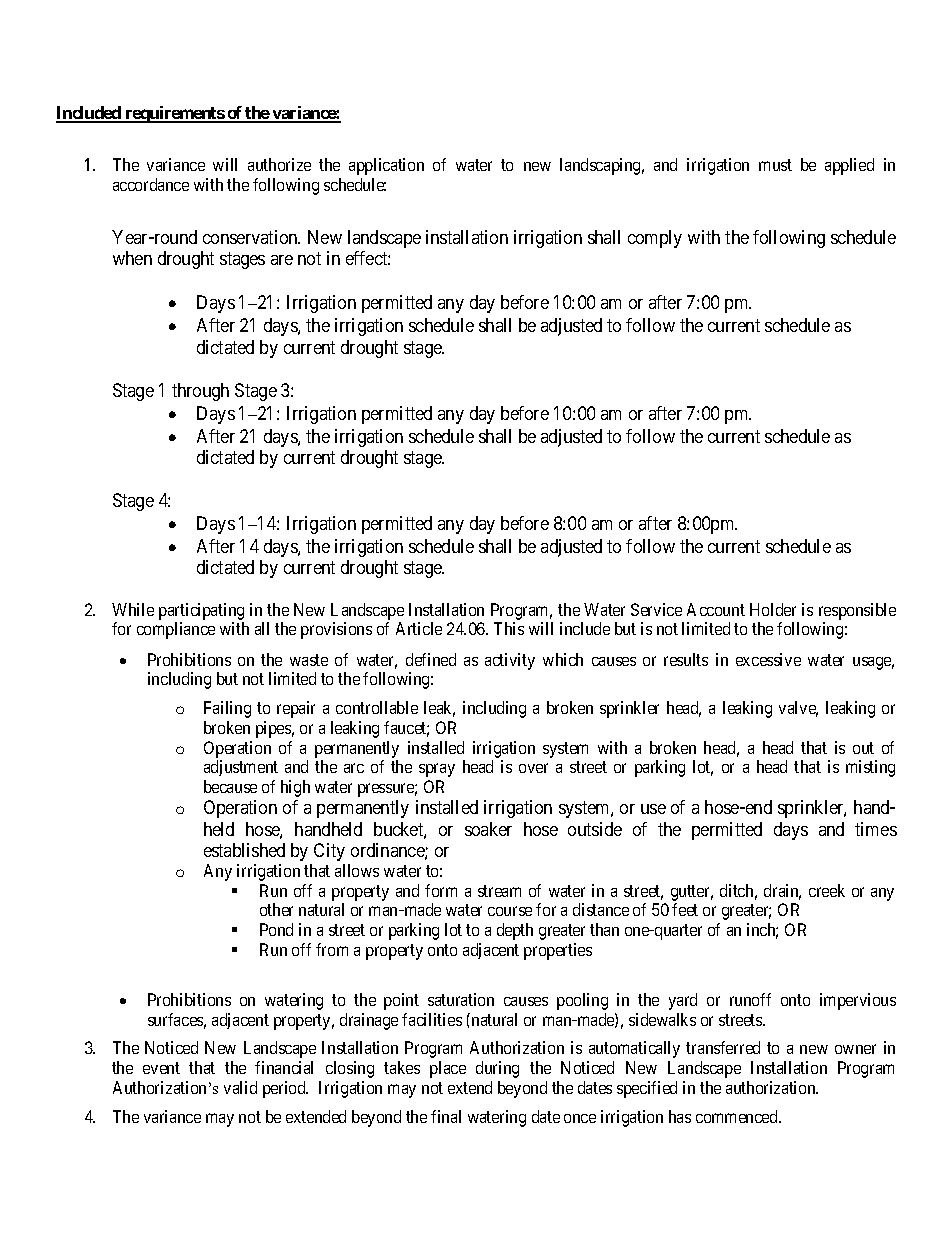 This document has height=1233, width=952. Describe the element at coordinates (775, 165) in the document. I see `must` at that location.
